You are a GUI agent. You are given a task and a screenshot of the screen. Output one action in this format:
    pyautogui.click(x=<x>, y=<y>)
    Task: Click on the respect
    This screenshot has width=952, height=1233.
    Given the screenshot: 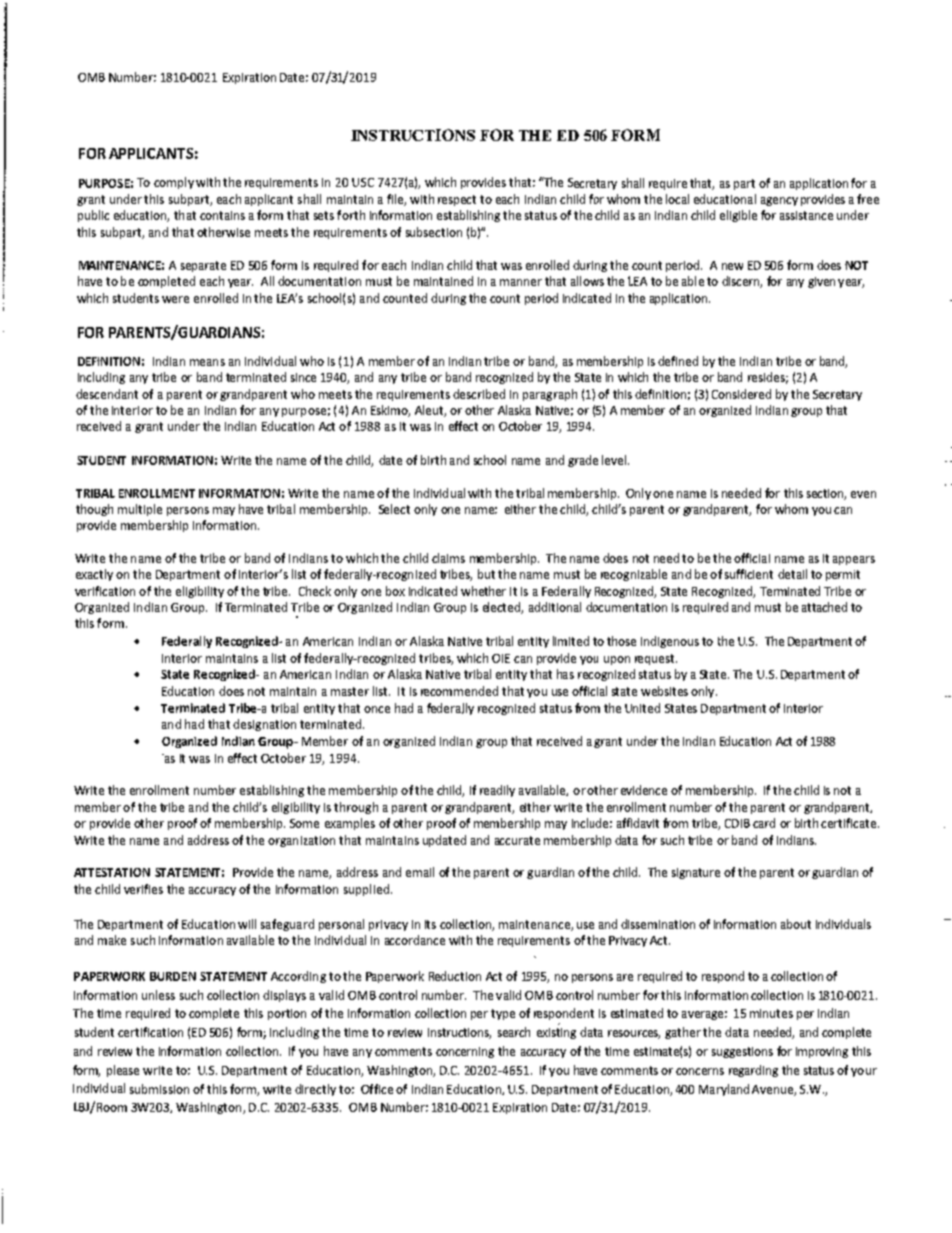 What is the action you would take?
    pyautogui.click(x=457, y=200)
